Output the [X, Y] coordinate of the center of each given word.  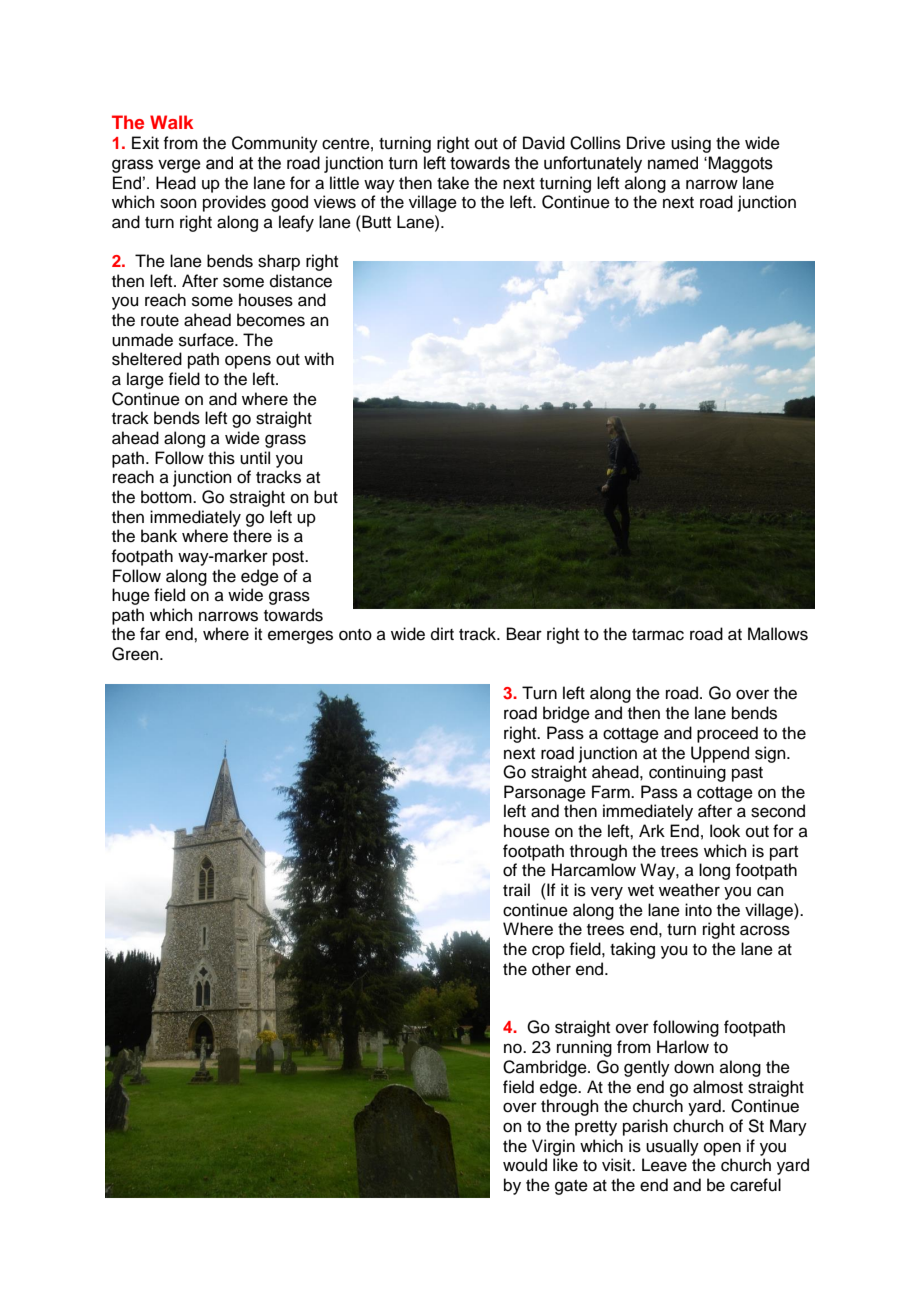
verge [179, 166]
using [691, 144]
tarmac [658, 635]
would [525, 1165]
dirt [442, 634]
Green [136, 654]
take [453, 183]
